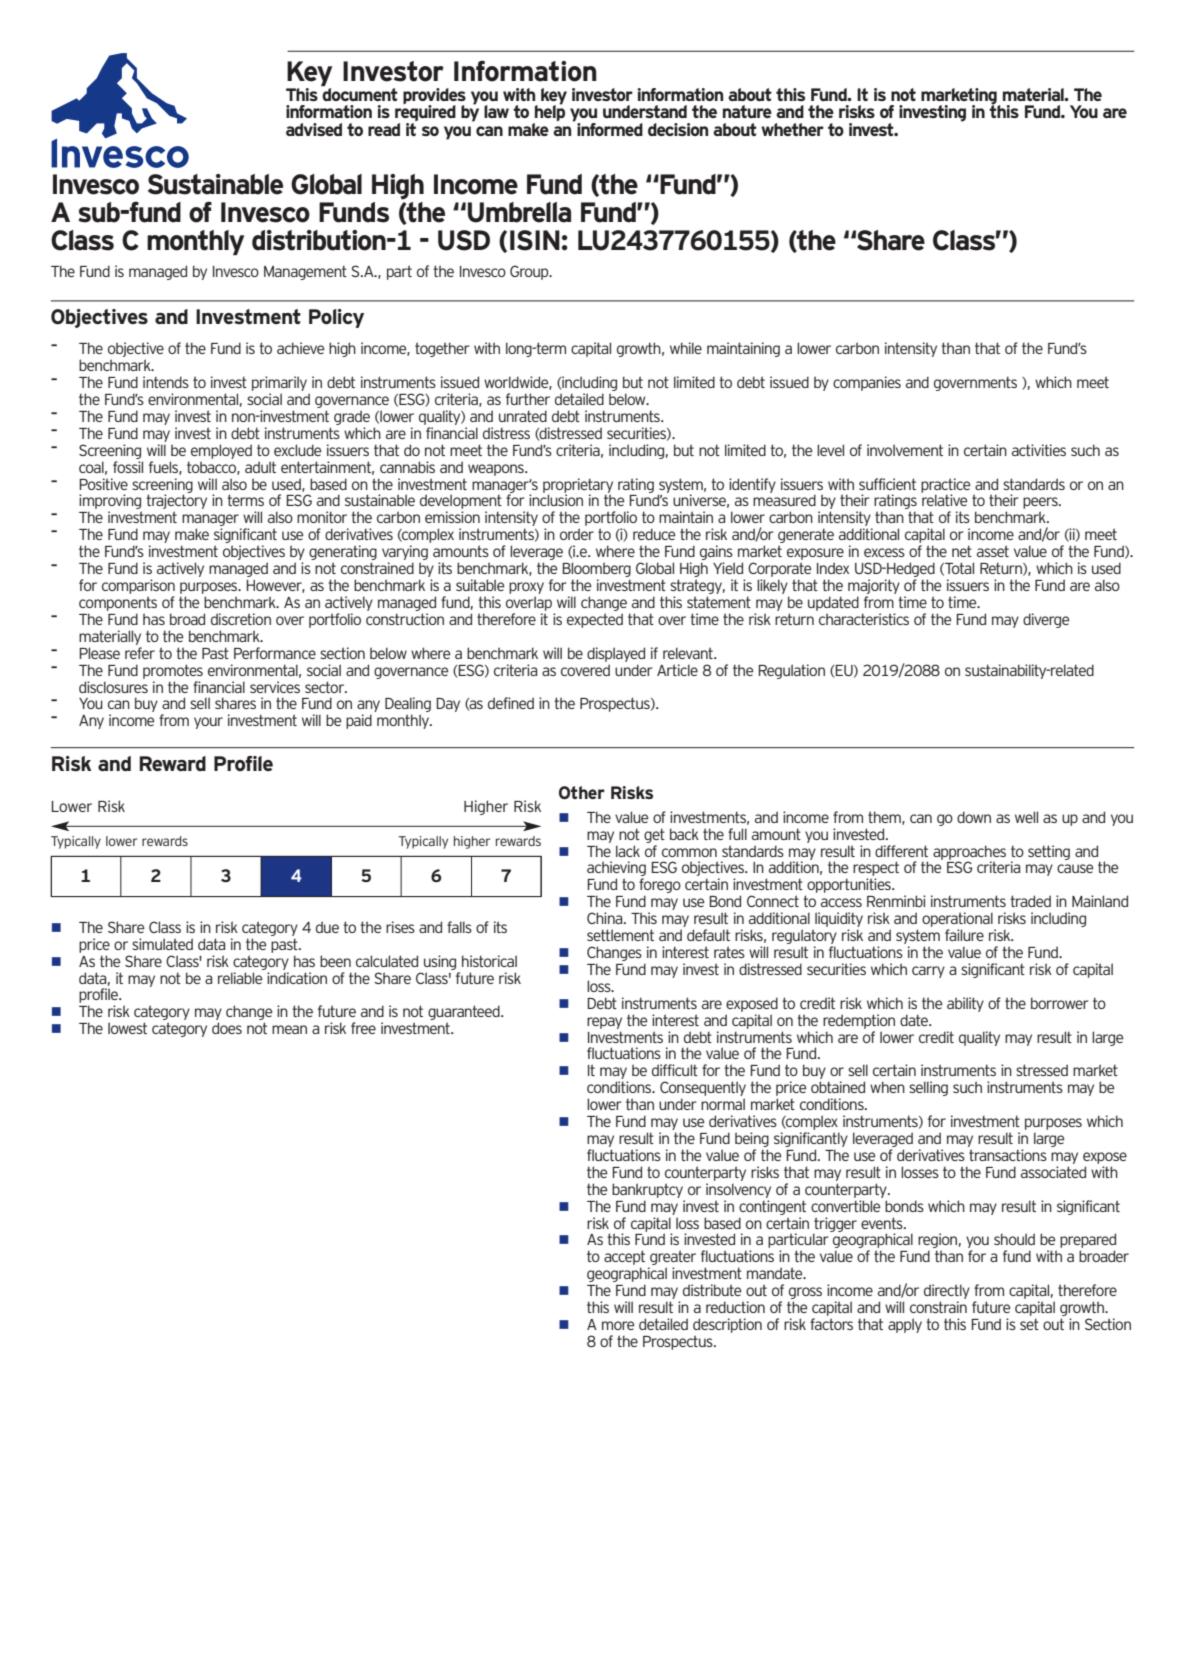 This screenshot has height=1675, width=1185. What do you see at coordinates (577, 534) in the screenshot?
I see `order` at bounding box center [577, 534].
